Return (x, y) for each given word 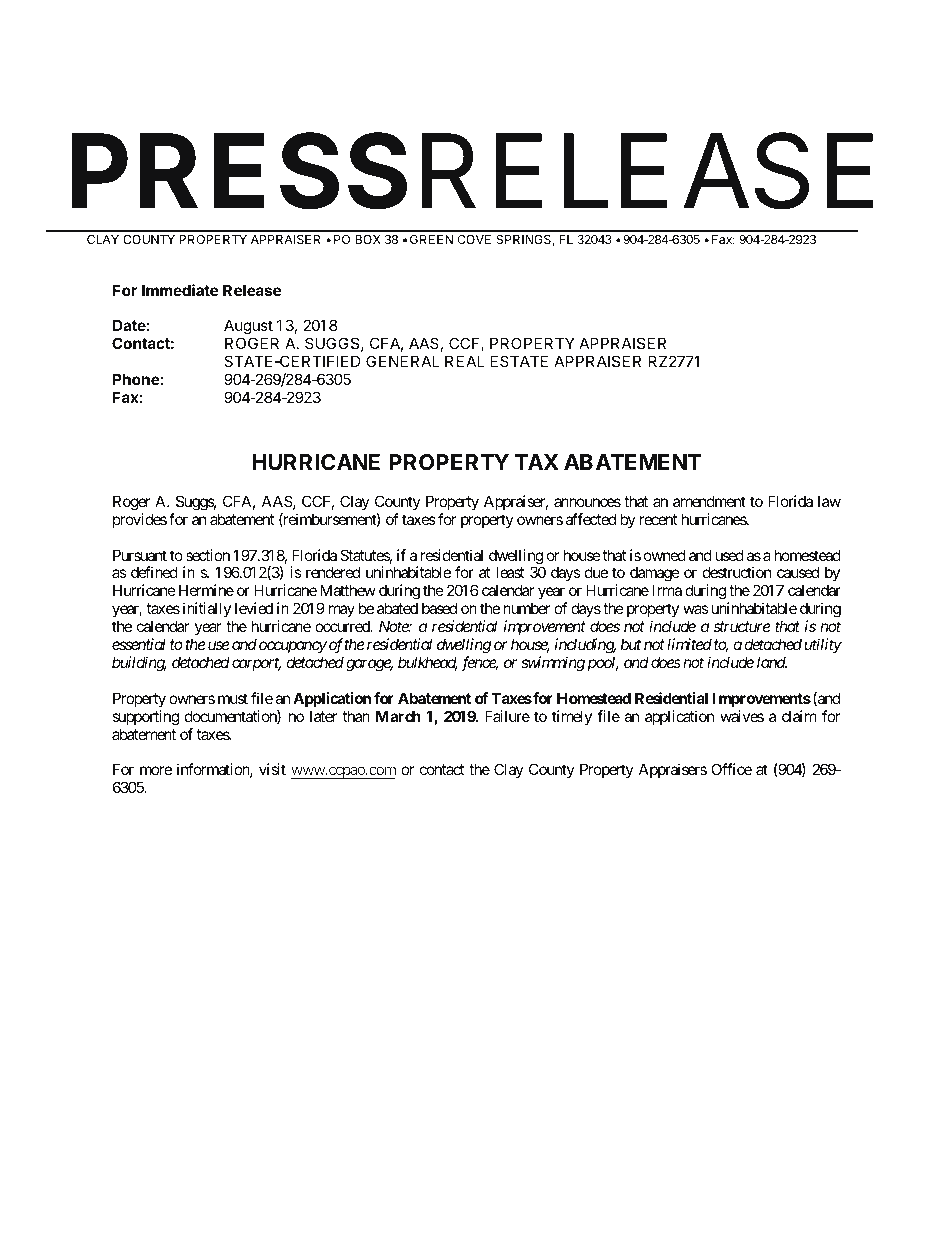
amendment (709, 501)
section (208, 555)
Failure (507, 716)
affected (591, 519)
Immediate (180, 290)
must (233, 698)
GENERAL (403, 361)
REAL (465, 361)
